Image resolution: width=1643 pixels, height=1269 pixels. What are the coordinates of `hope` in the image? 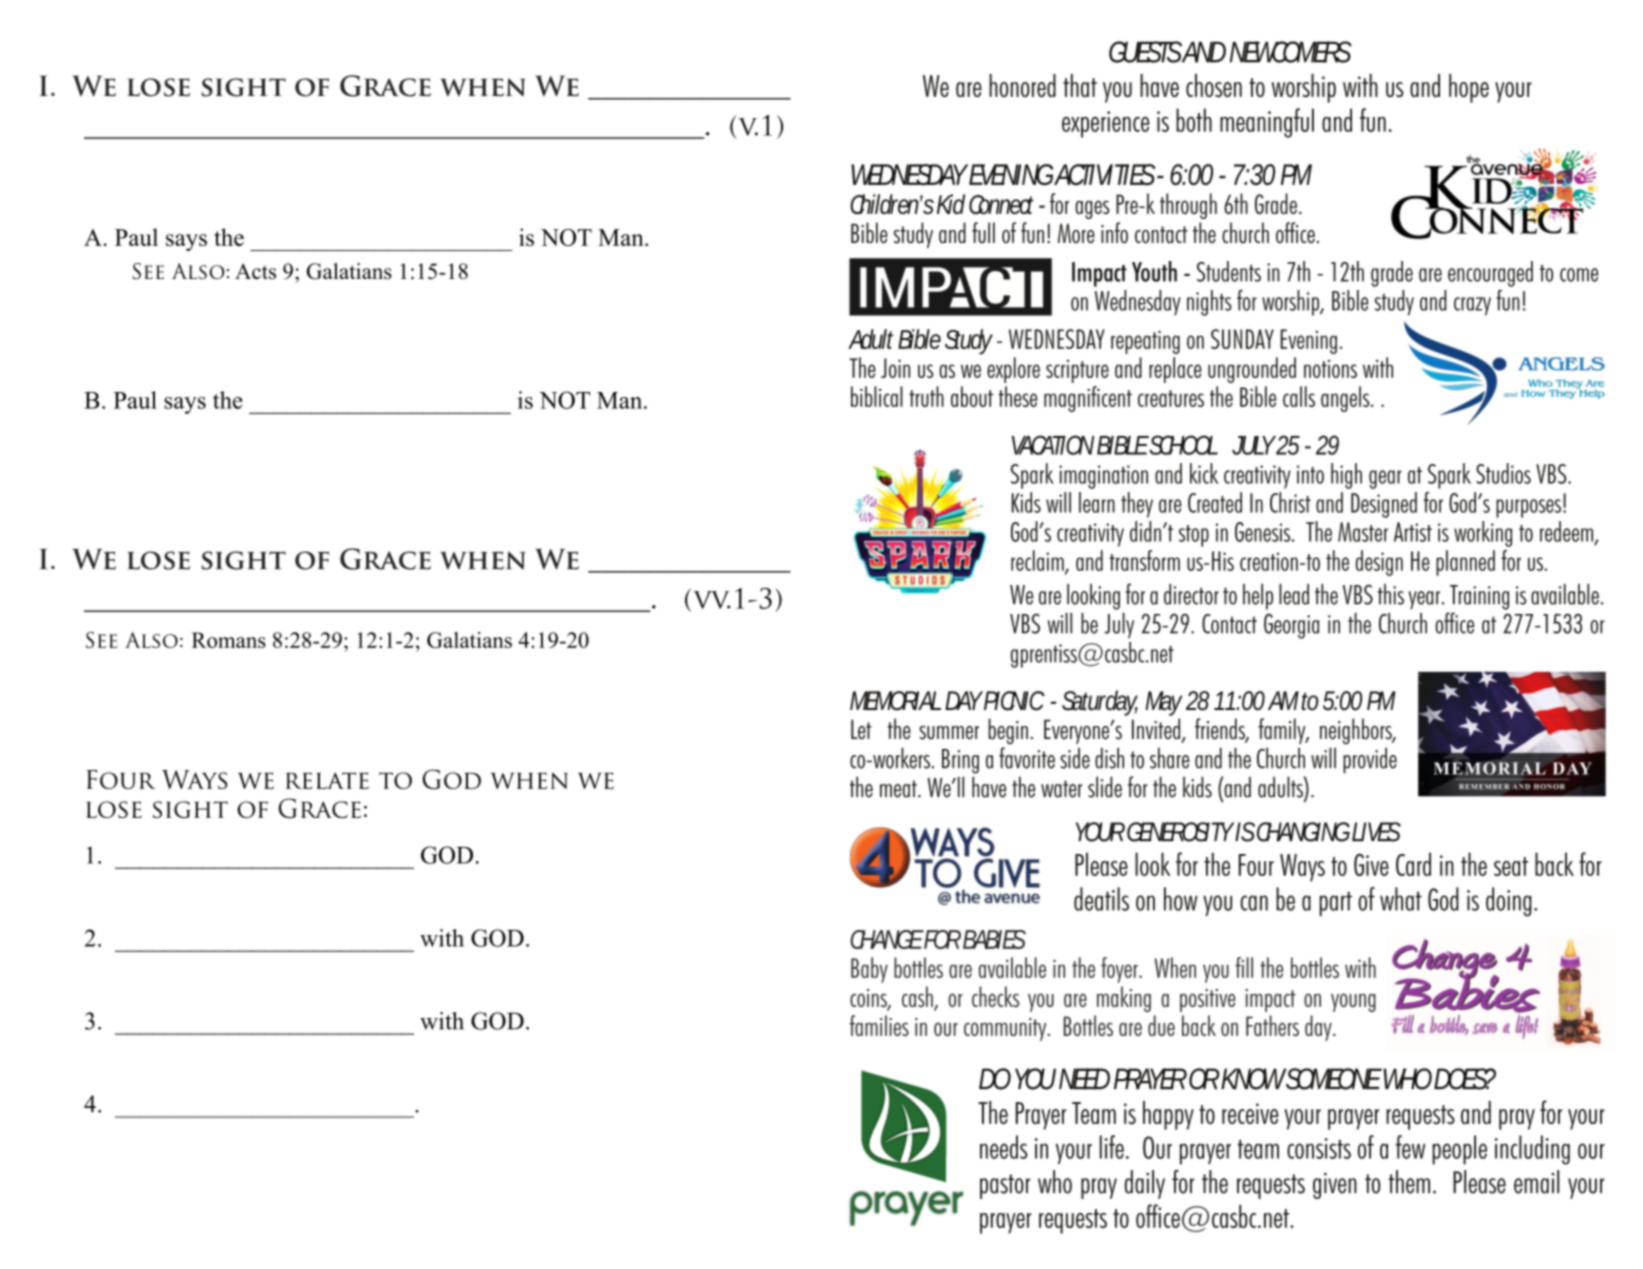 It's located at (1469, 88).
